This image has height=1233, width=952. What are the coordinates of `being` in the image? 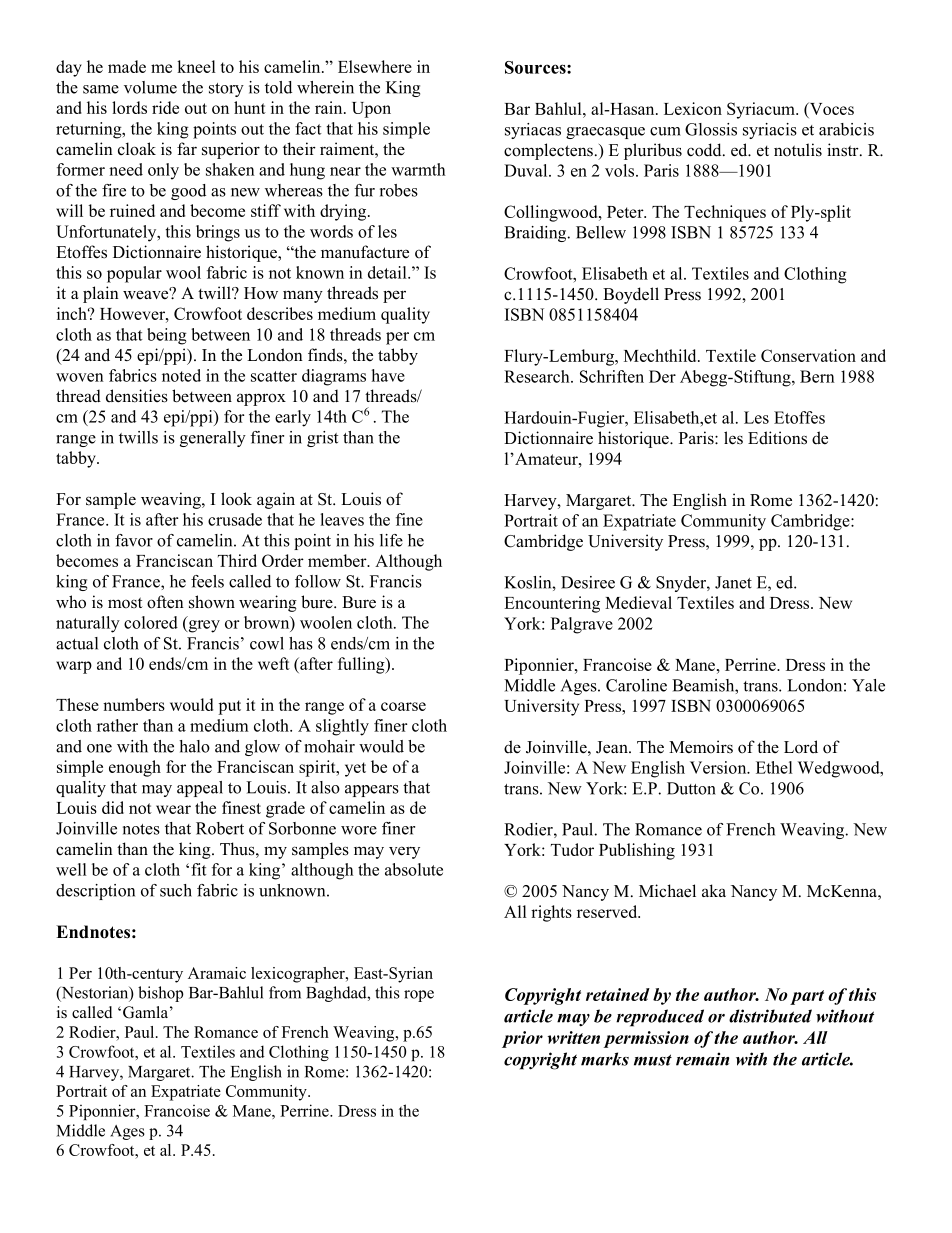 It's located at (167, 336).
